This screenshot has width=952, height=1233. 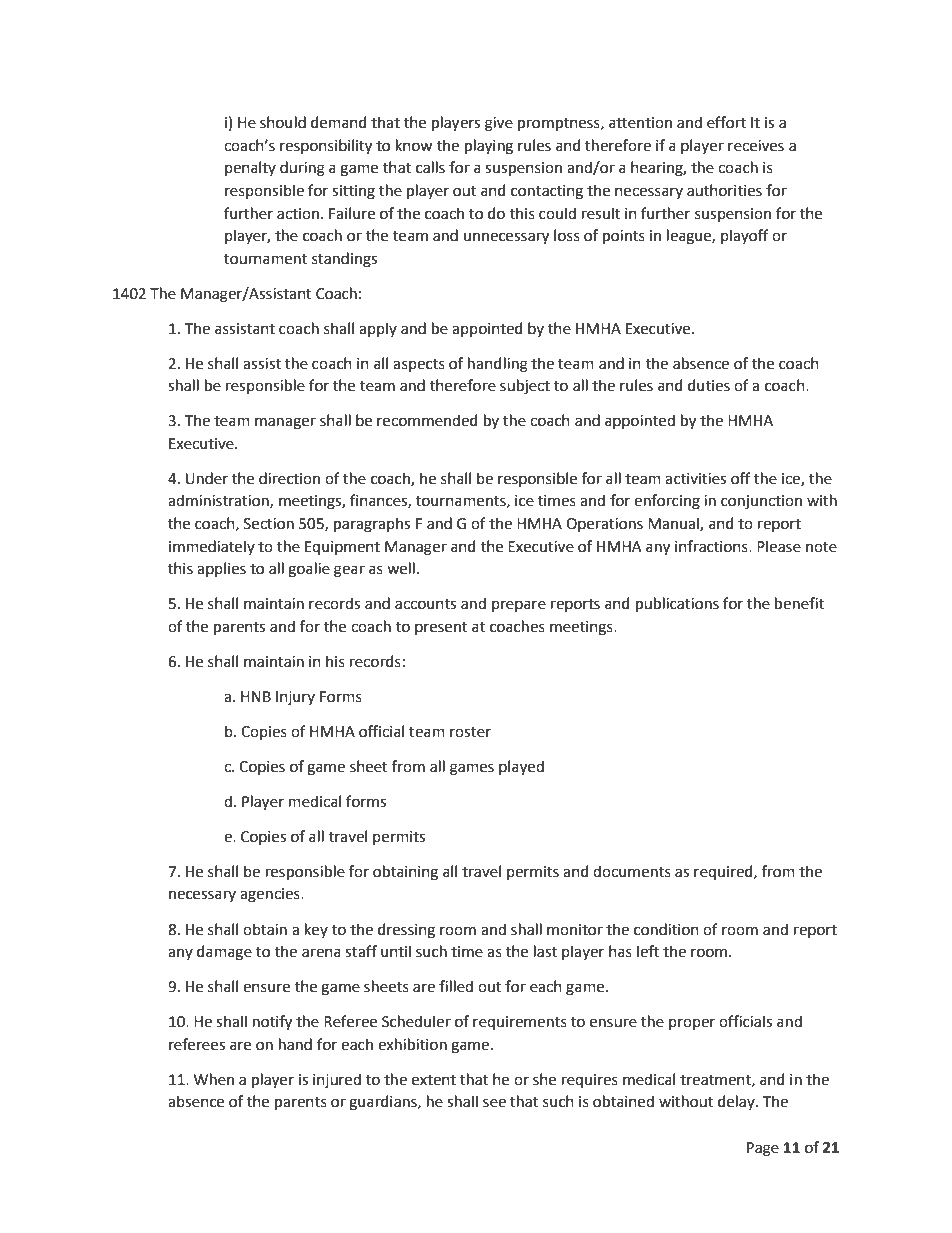 I want to click on delay, so click(x=737, y=1102).
